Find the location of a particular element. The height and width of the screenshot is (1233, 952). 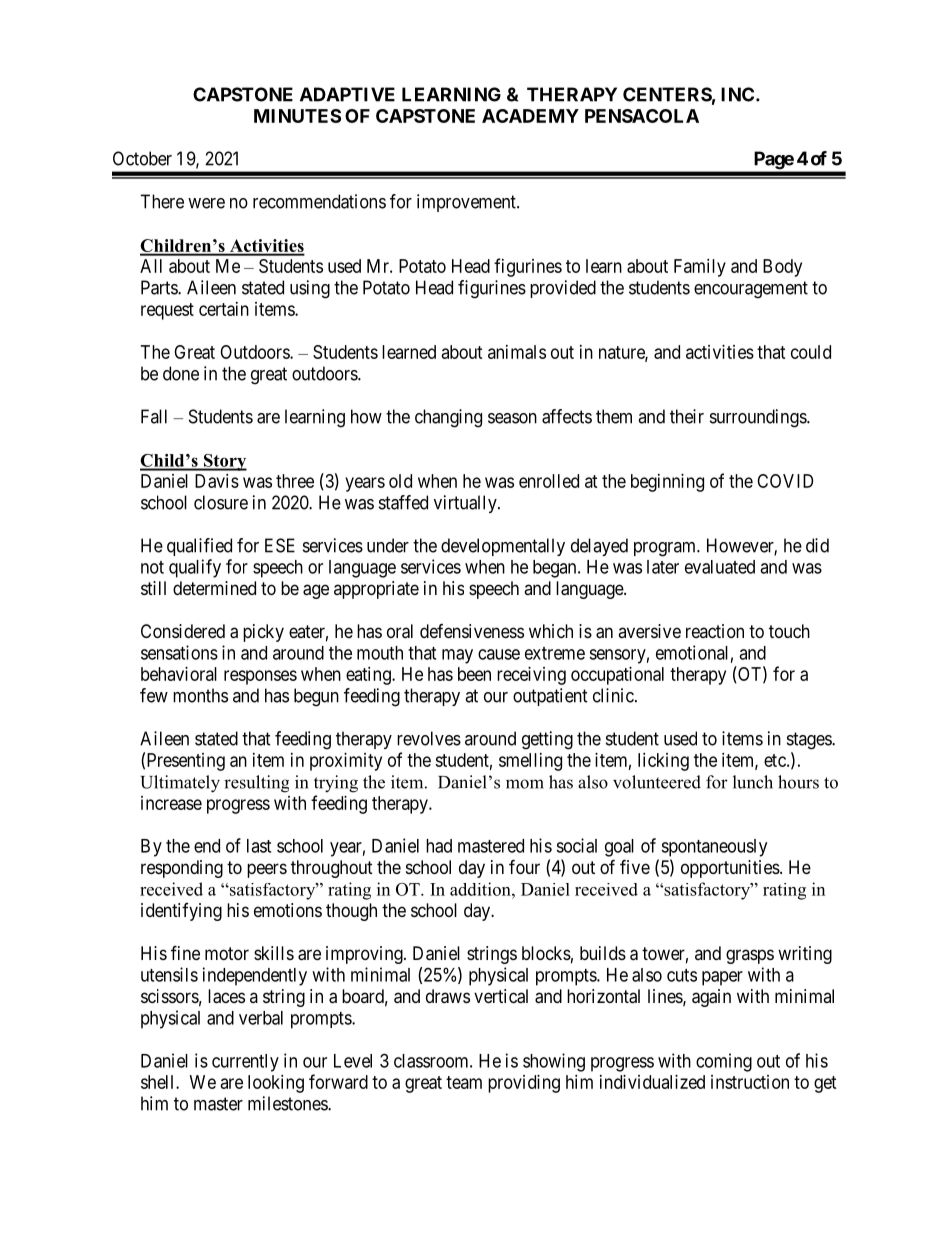

ACADEMY is located at coordinates (530, 116).
